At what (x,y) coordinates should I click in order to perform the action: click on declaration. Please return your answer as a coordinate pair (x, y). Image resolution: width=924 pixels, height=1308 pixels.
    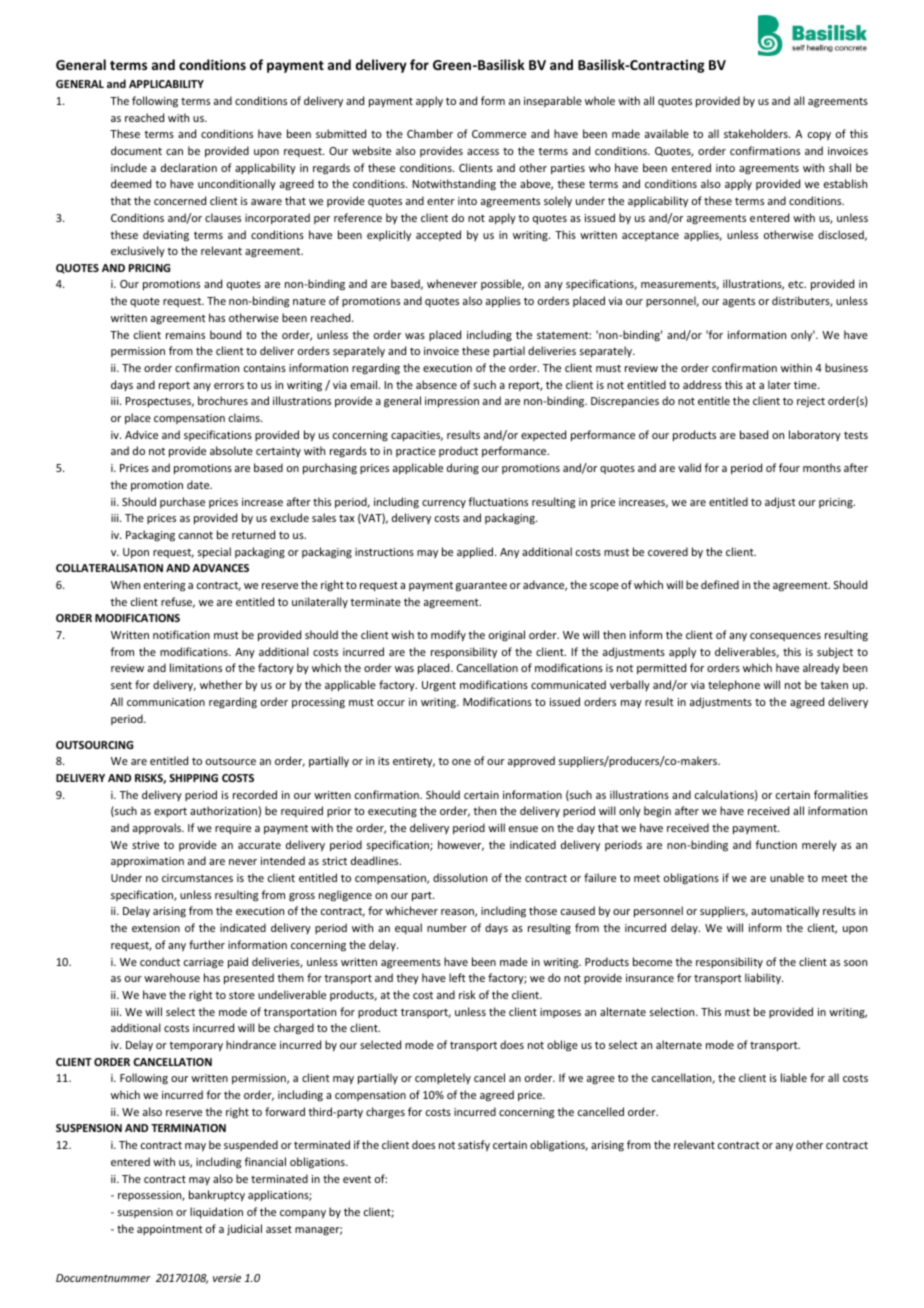
    Looking at the image, I should click on (189, 167).
